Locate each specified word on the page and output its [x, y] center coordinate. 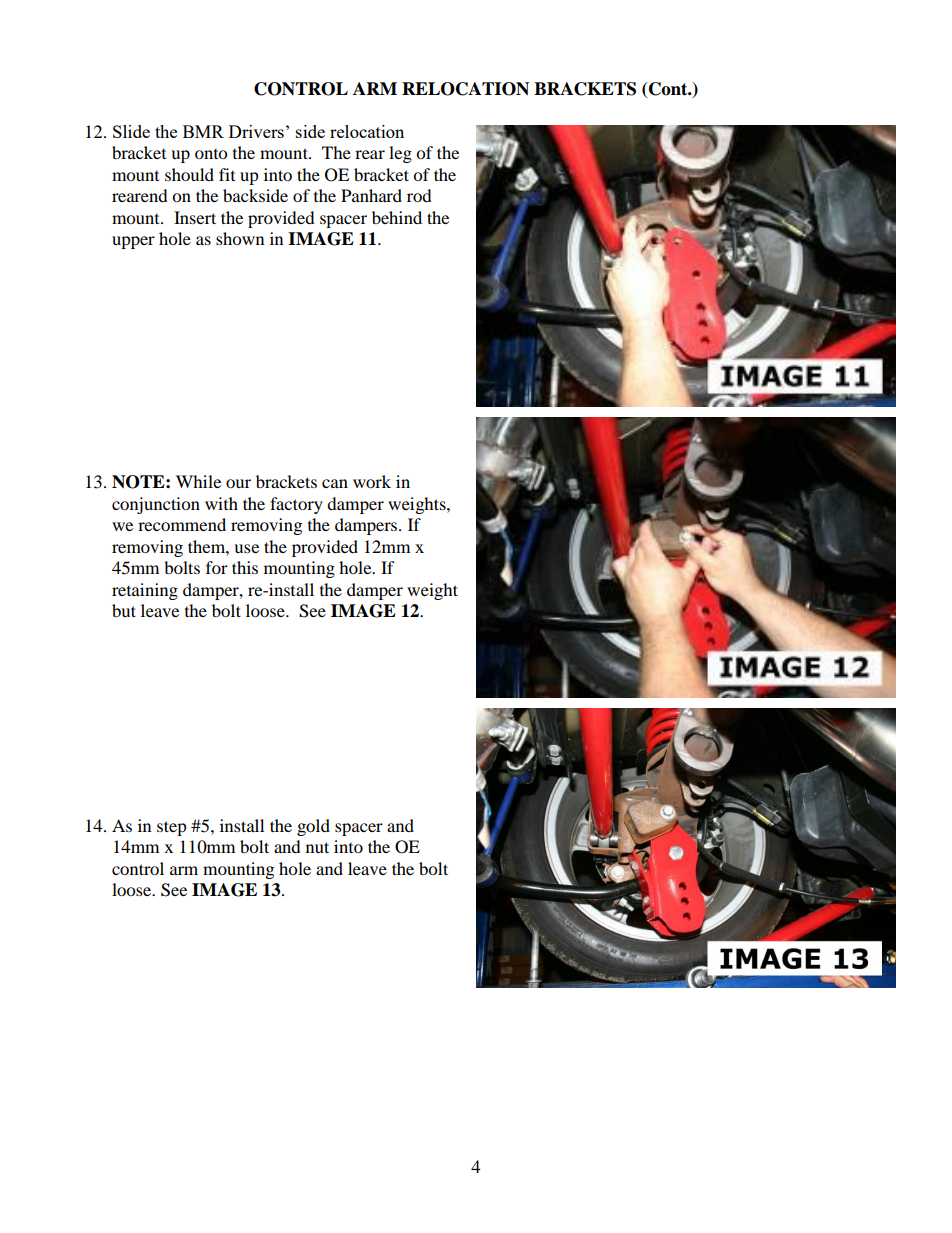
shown [240, 238]
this [245, 567]
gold [313, 827]
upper [133, 242]
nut [317, 847]
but [124, 610]
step [172, 828]
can [335, 483]
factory [296, 505]
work [372, 481]
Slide [131, 131]
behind [397, 217]
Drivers [256, 131]
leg [400, 154]
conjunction [156, 505]
